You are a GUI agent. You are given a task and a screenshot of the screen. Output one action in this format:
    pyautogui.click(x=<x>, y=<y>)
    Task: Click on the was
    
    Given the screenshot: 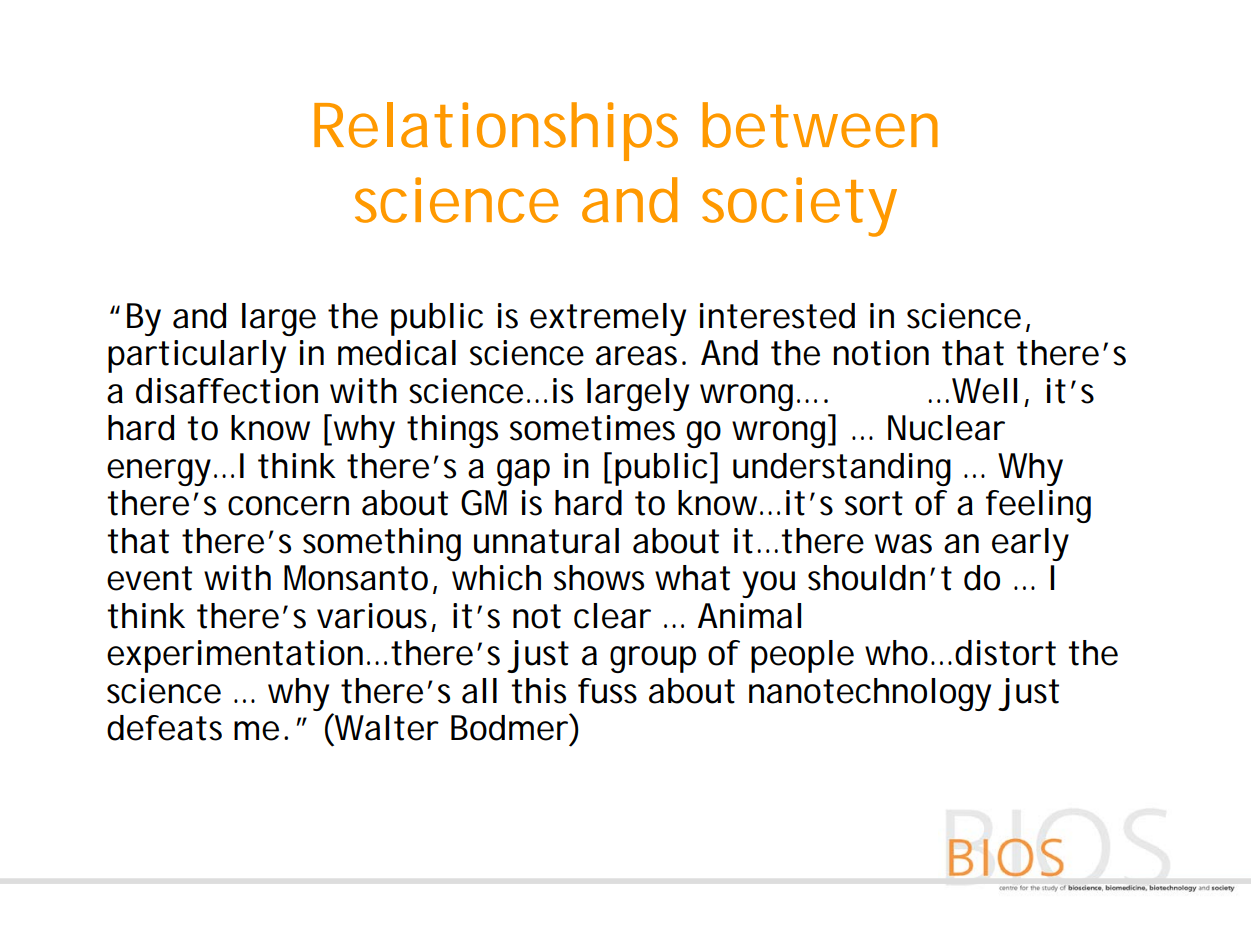 What is the action you would take?
    pyautogui.click(x=903, y=544)
